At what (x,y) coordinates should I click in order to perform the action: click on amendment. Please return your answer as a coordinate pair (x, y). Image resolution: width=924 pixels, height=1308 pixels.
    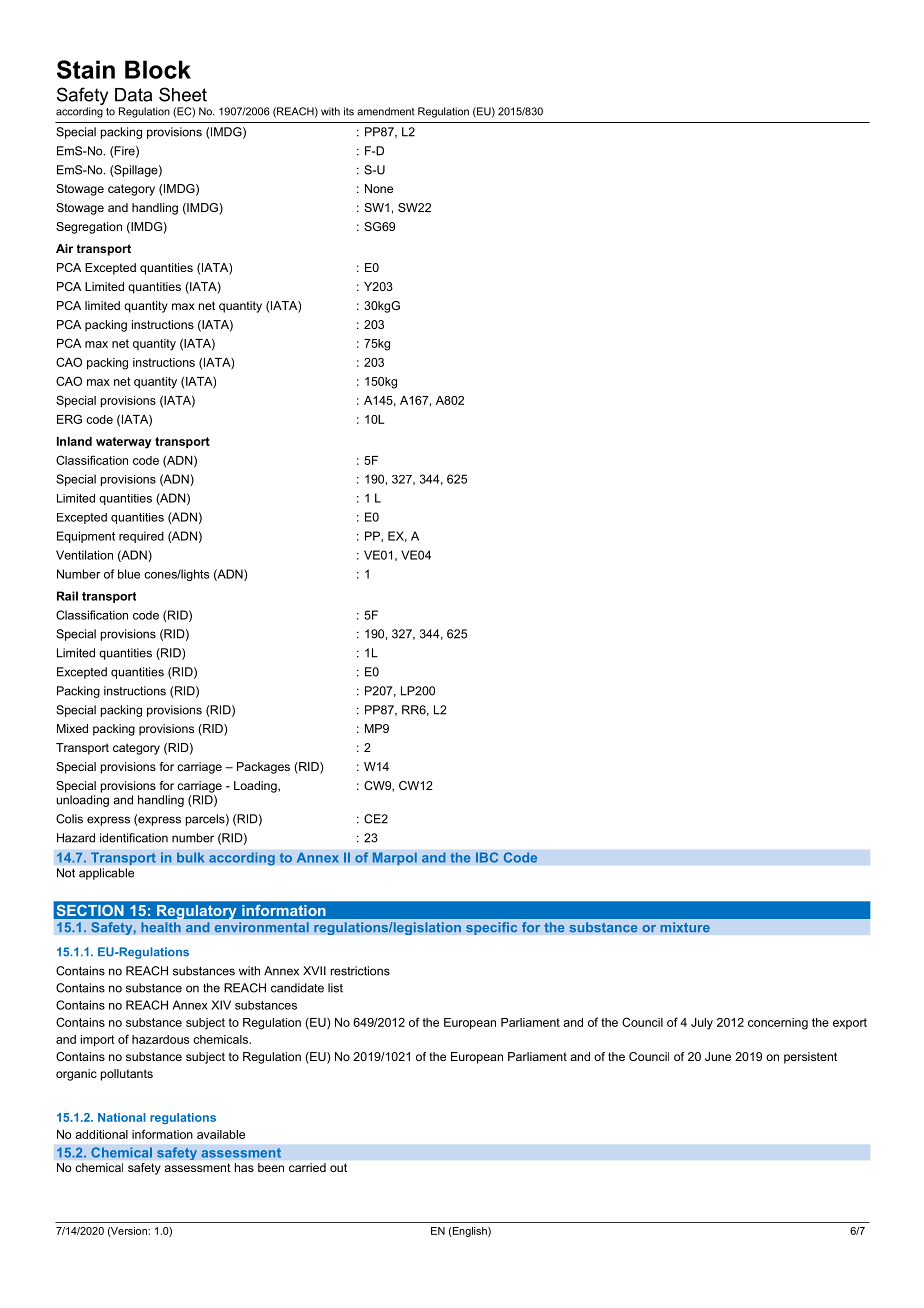
    Looking at the image, I should click on (386, 111).
